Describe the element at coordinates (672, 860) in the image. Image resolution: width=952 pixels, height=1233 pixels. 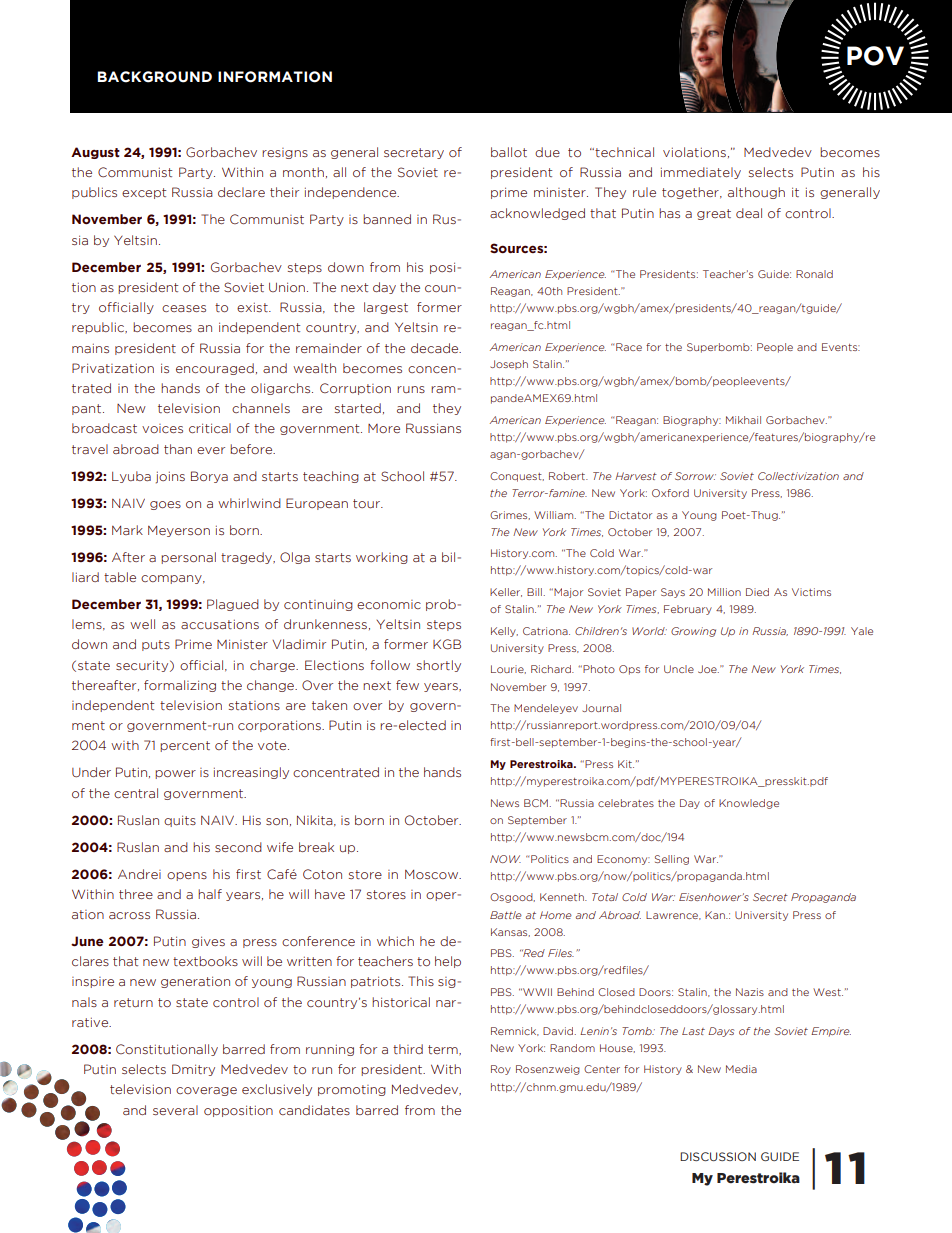
I see `selling` at that location.
